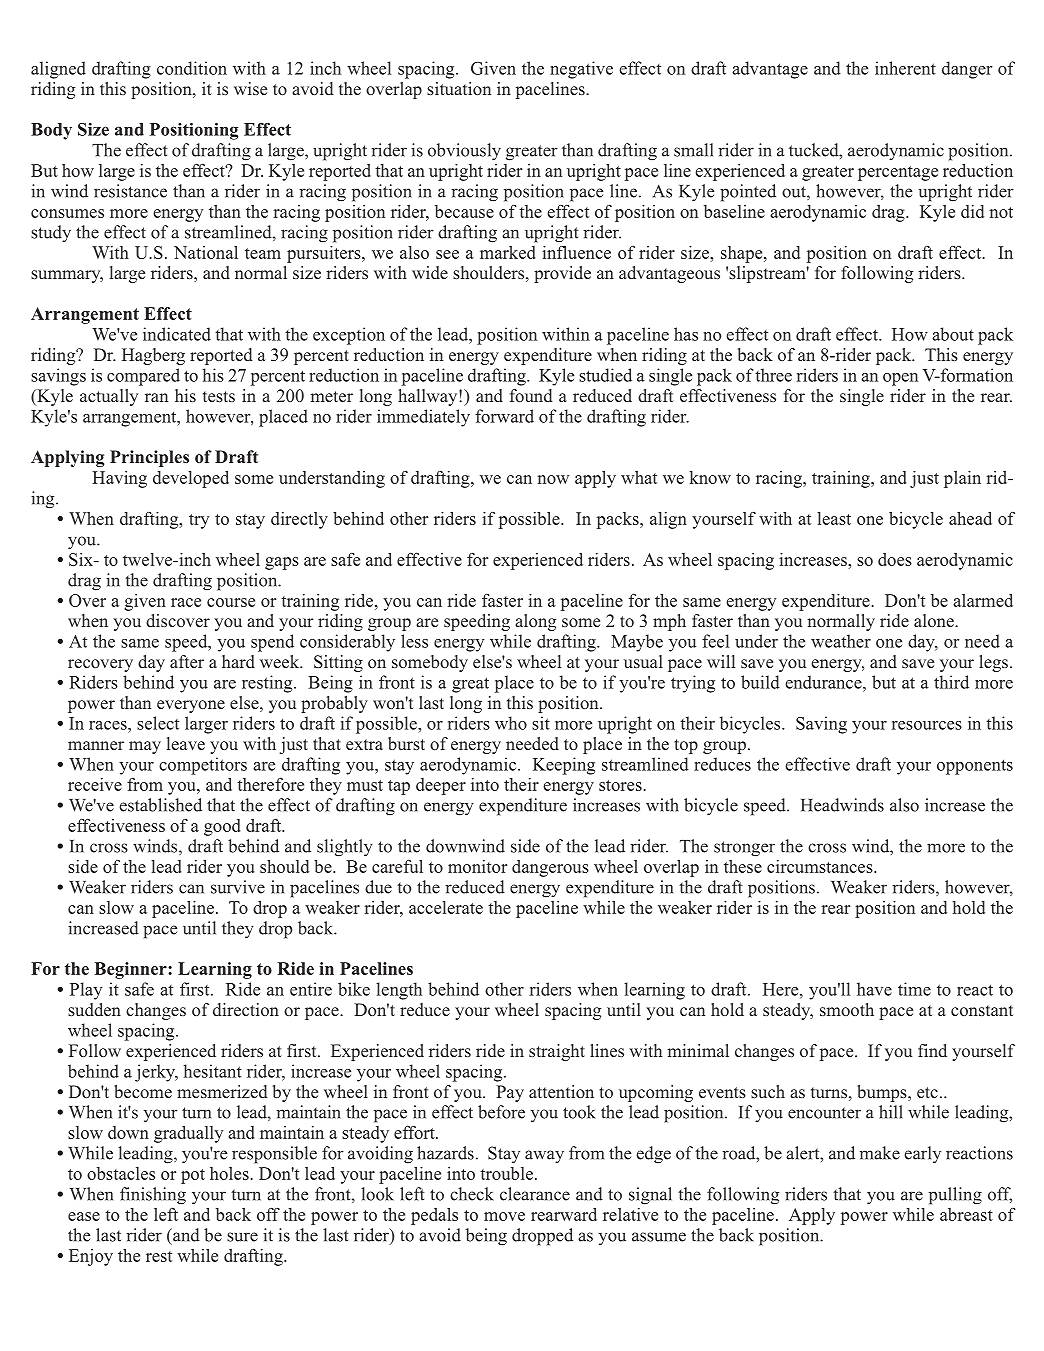  I want to click on pulling, so click(955, 1196).
